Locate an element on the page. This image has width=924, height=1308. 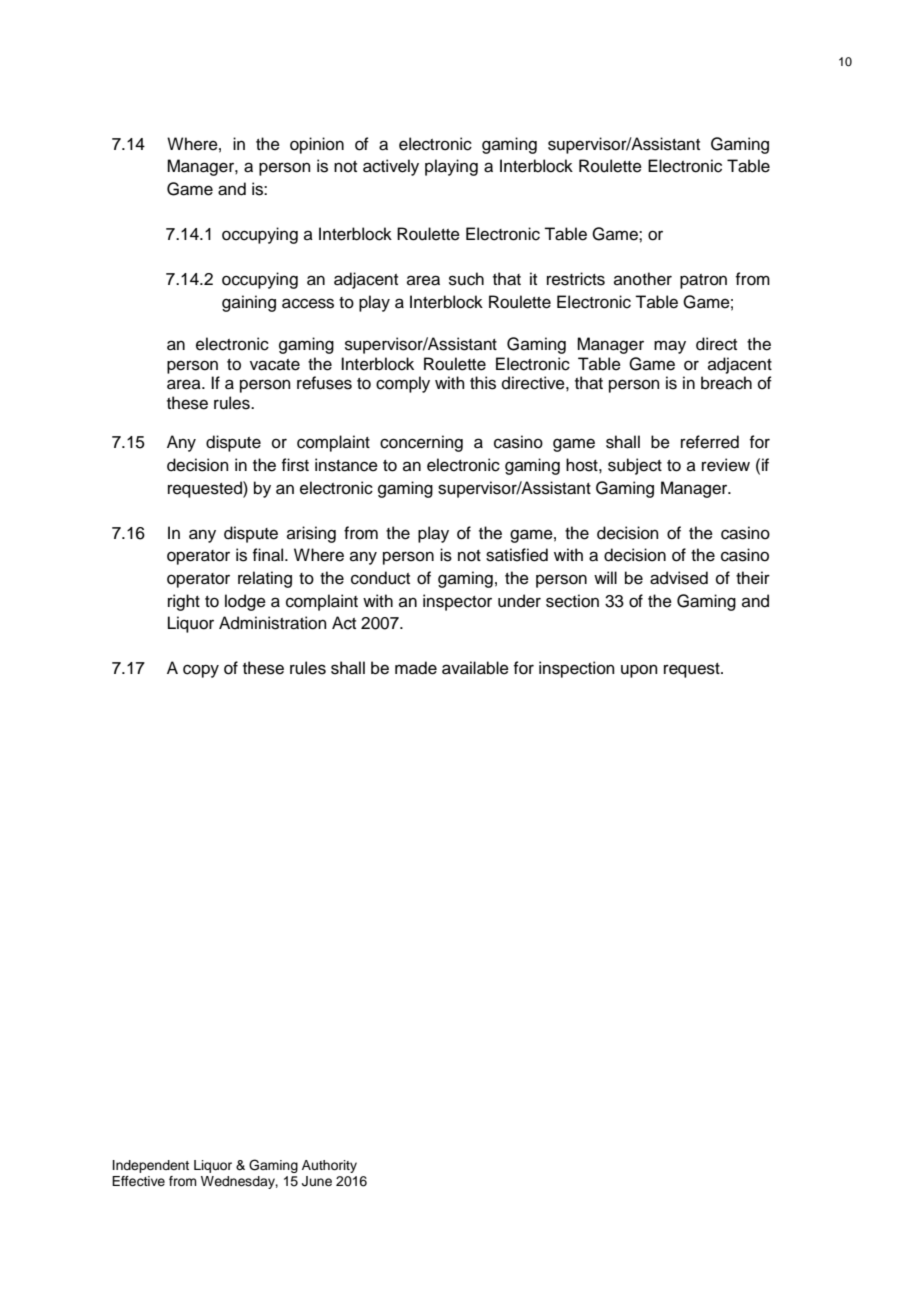
Independent is located at coordinates (151, 1166).
